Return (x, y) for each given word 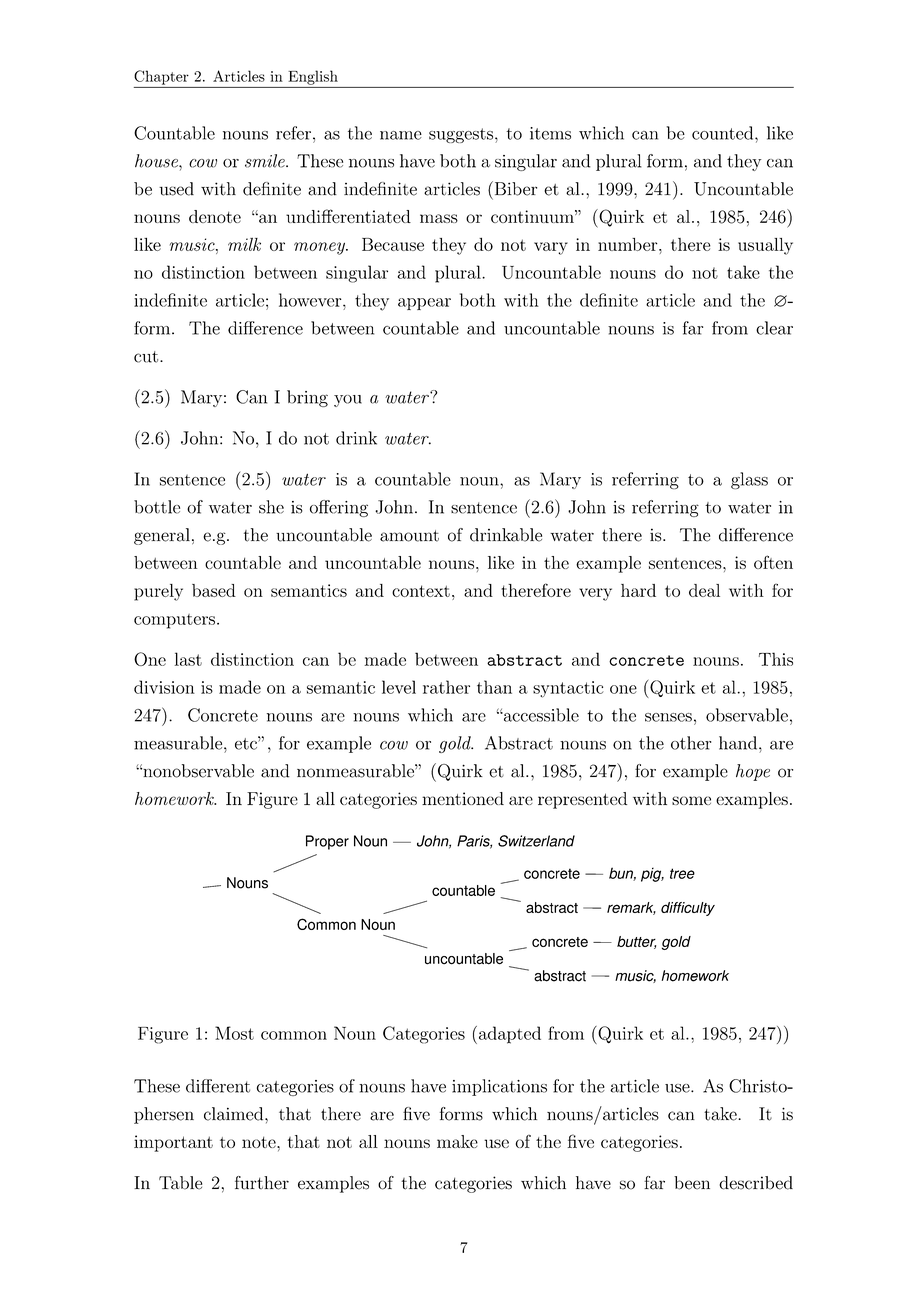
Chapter (161, 77)
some (691, 800)
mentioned (463, 798)
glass (749, 480)
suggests (462, 135)
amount (409, 536)
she (271, 507)
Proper (327, 842)
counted (724, 133)
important (173, 1143)
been (692, 1183)
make (457, 1141)
